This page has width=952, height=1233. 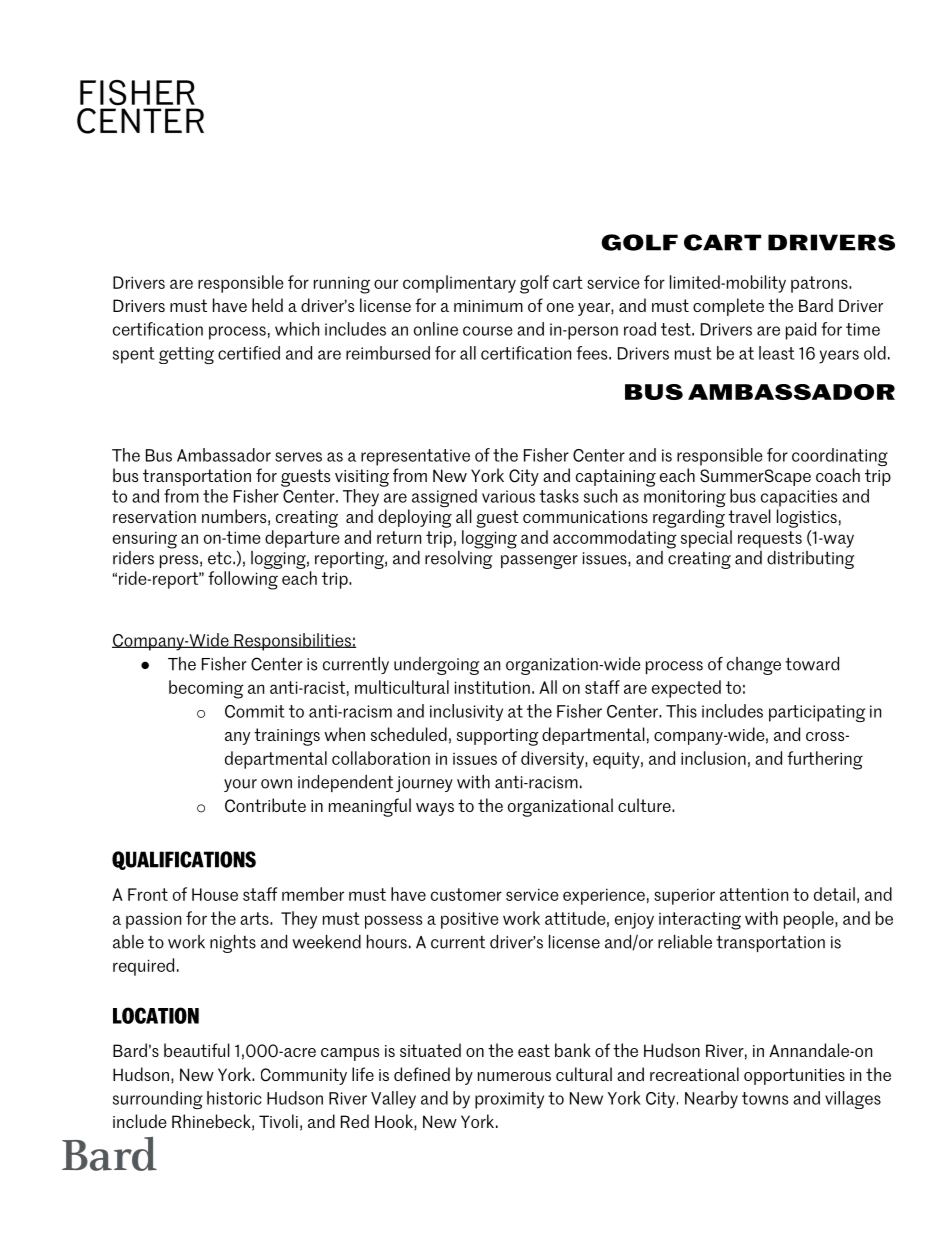 I want to click on towns, so click(x=765, y=1098).
